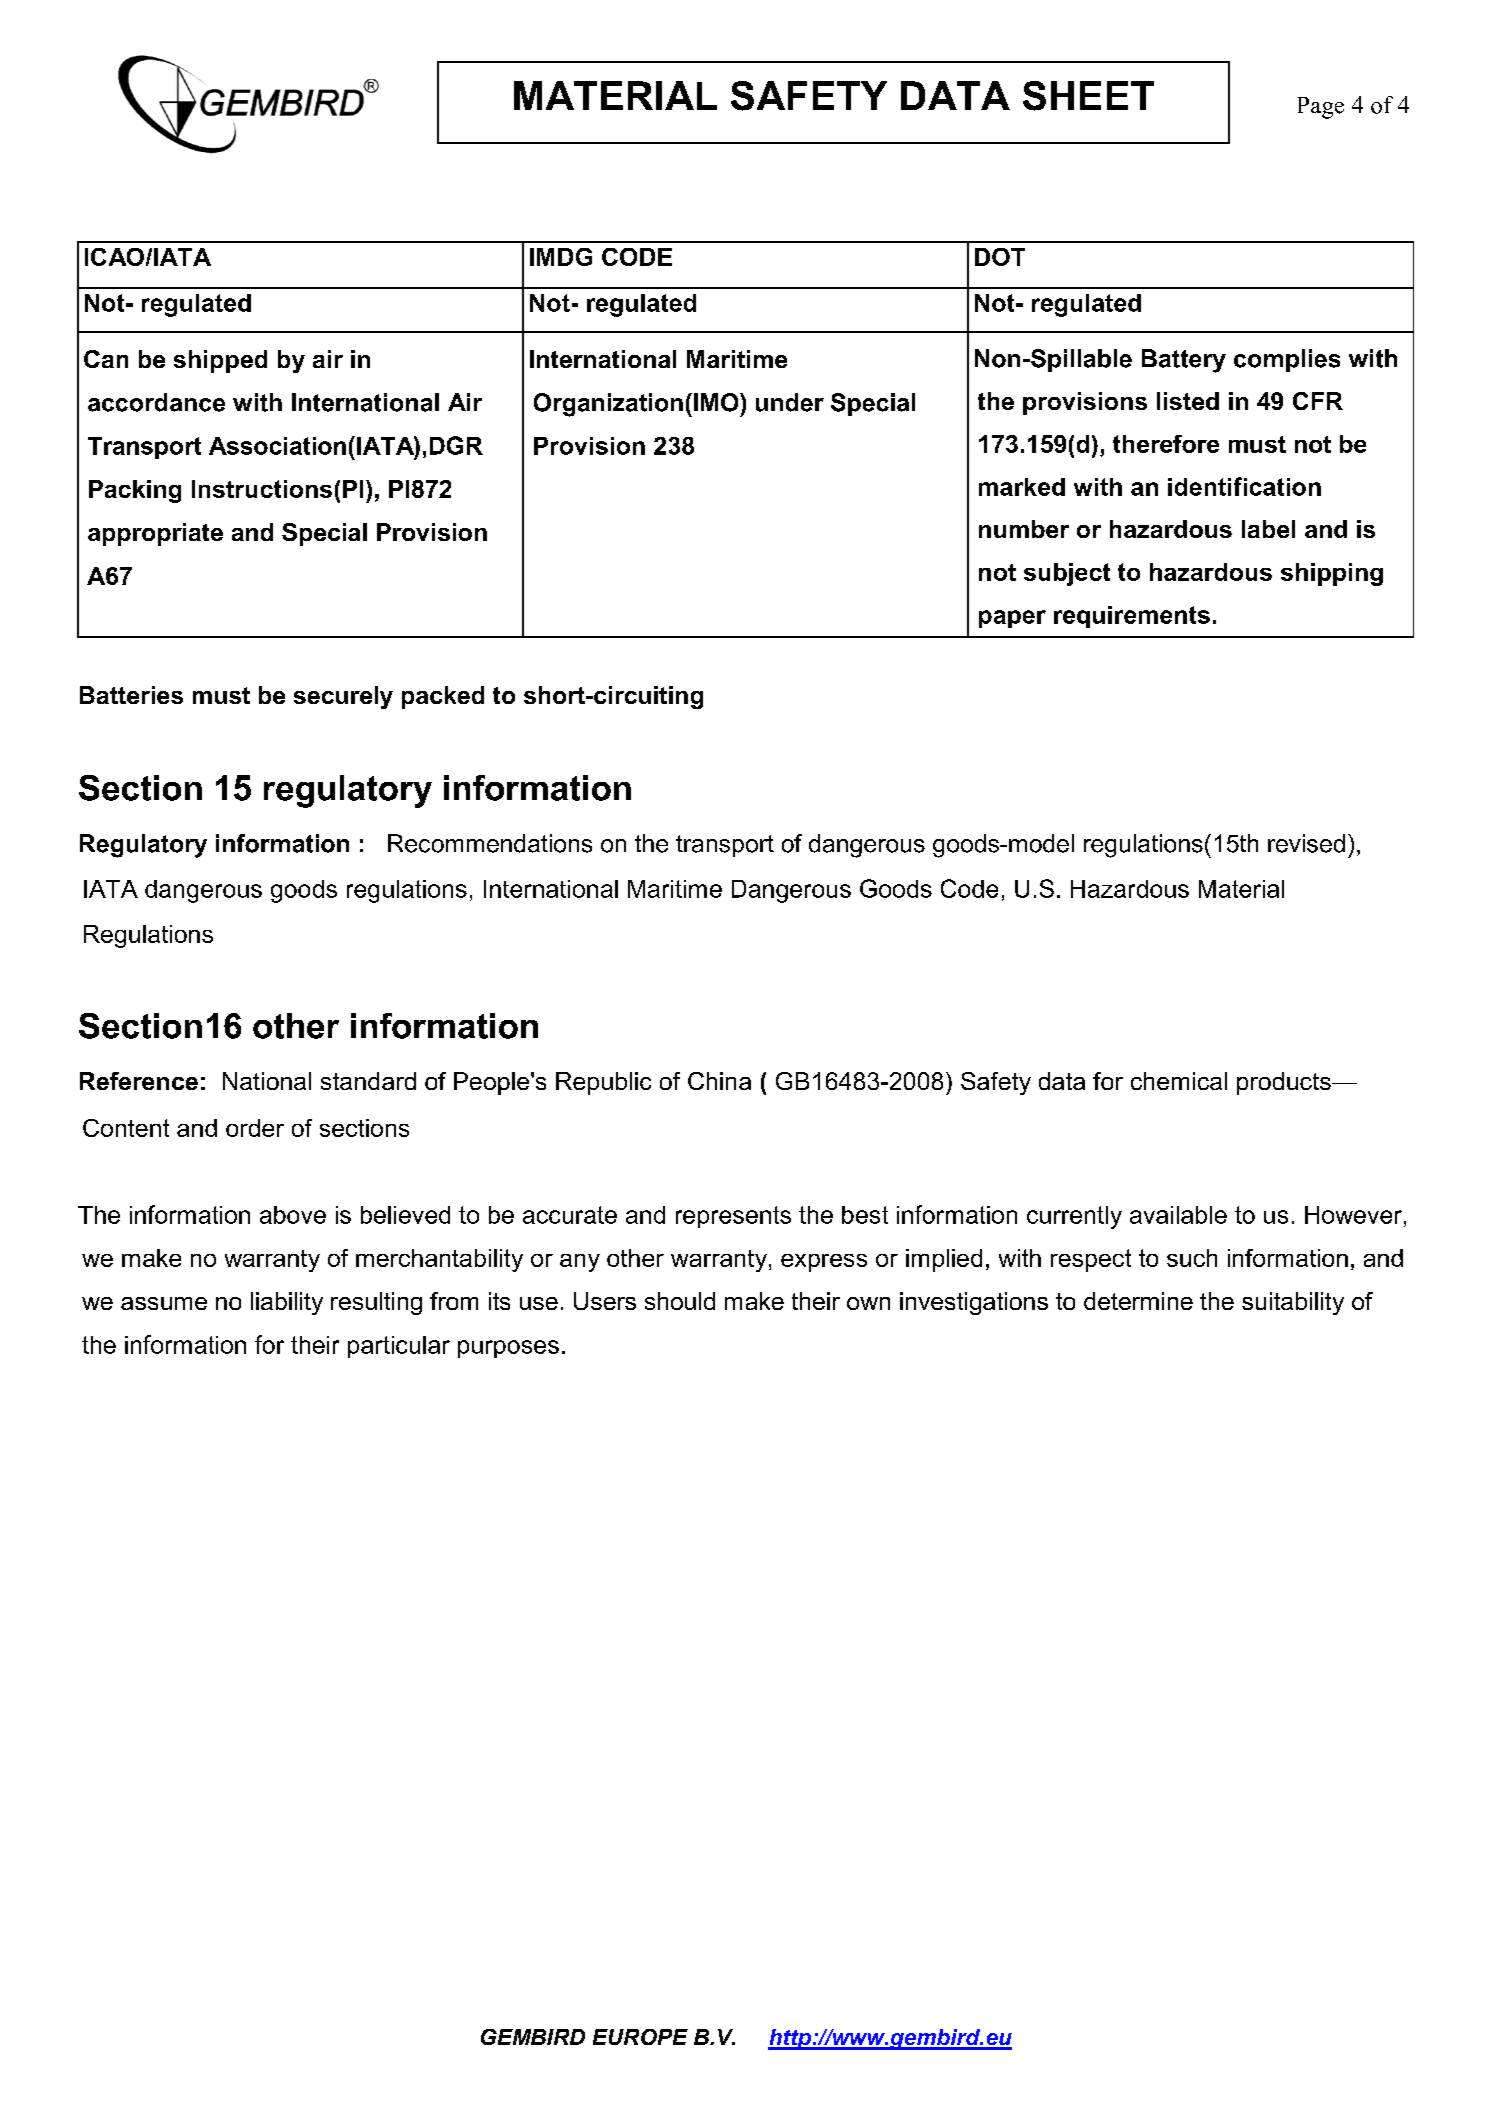 Image resolution: width=1491 pixels, height=2109 pixels. What do you see at coordinates (508, 1349) in the screenshot?
I see `purposes` at bounding box center [508, 1349].
